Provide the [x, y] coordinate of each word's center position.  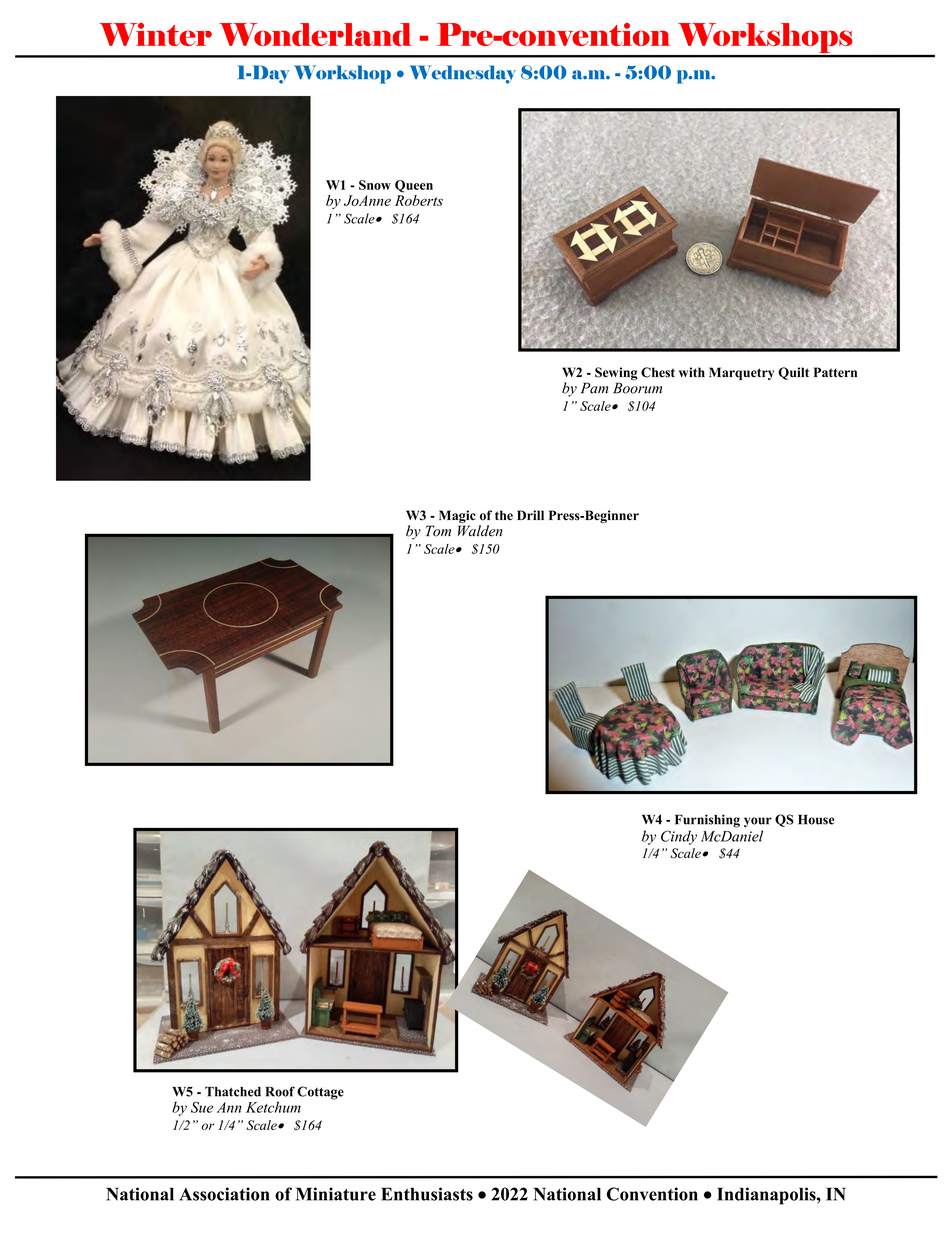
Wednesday [463, 74]
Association [224, 1194]
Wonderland [315, 34]
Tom [438, 531]
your [758, 822]
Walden [480, 531]
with [692, 372]
